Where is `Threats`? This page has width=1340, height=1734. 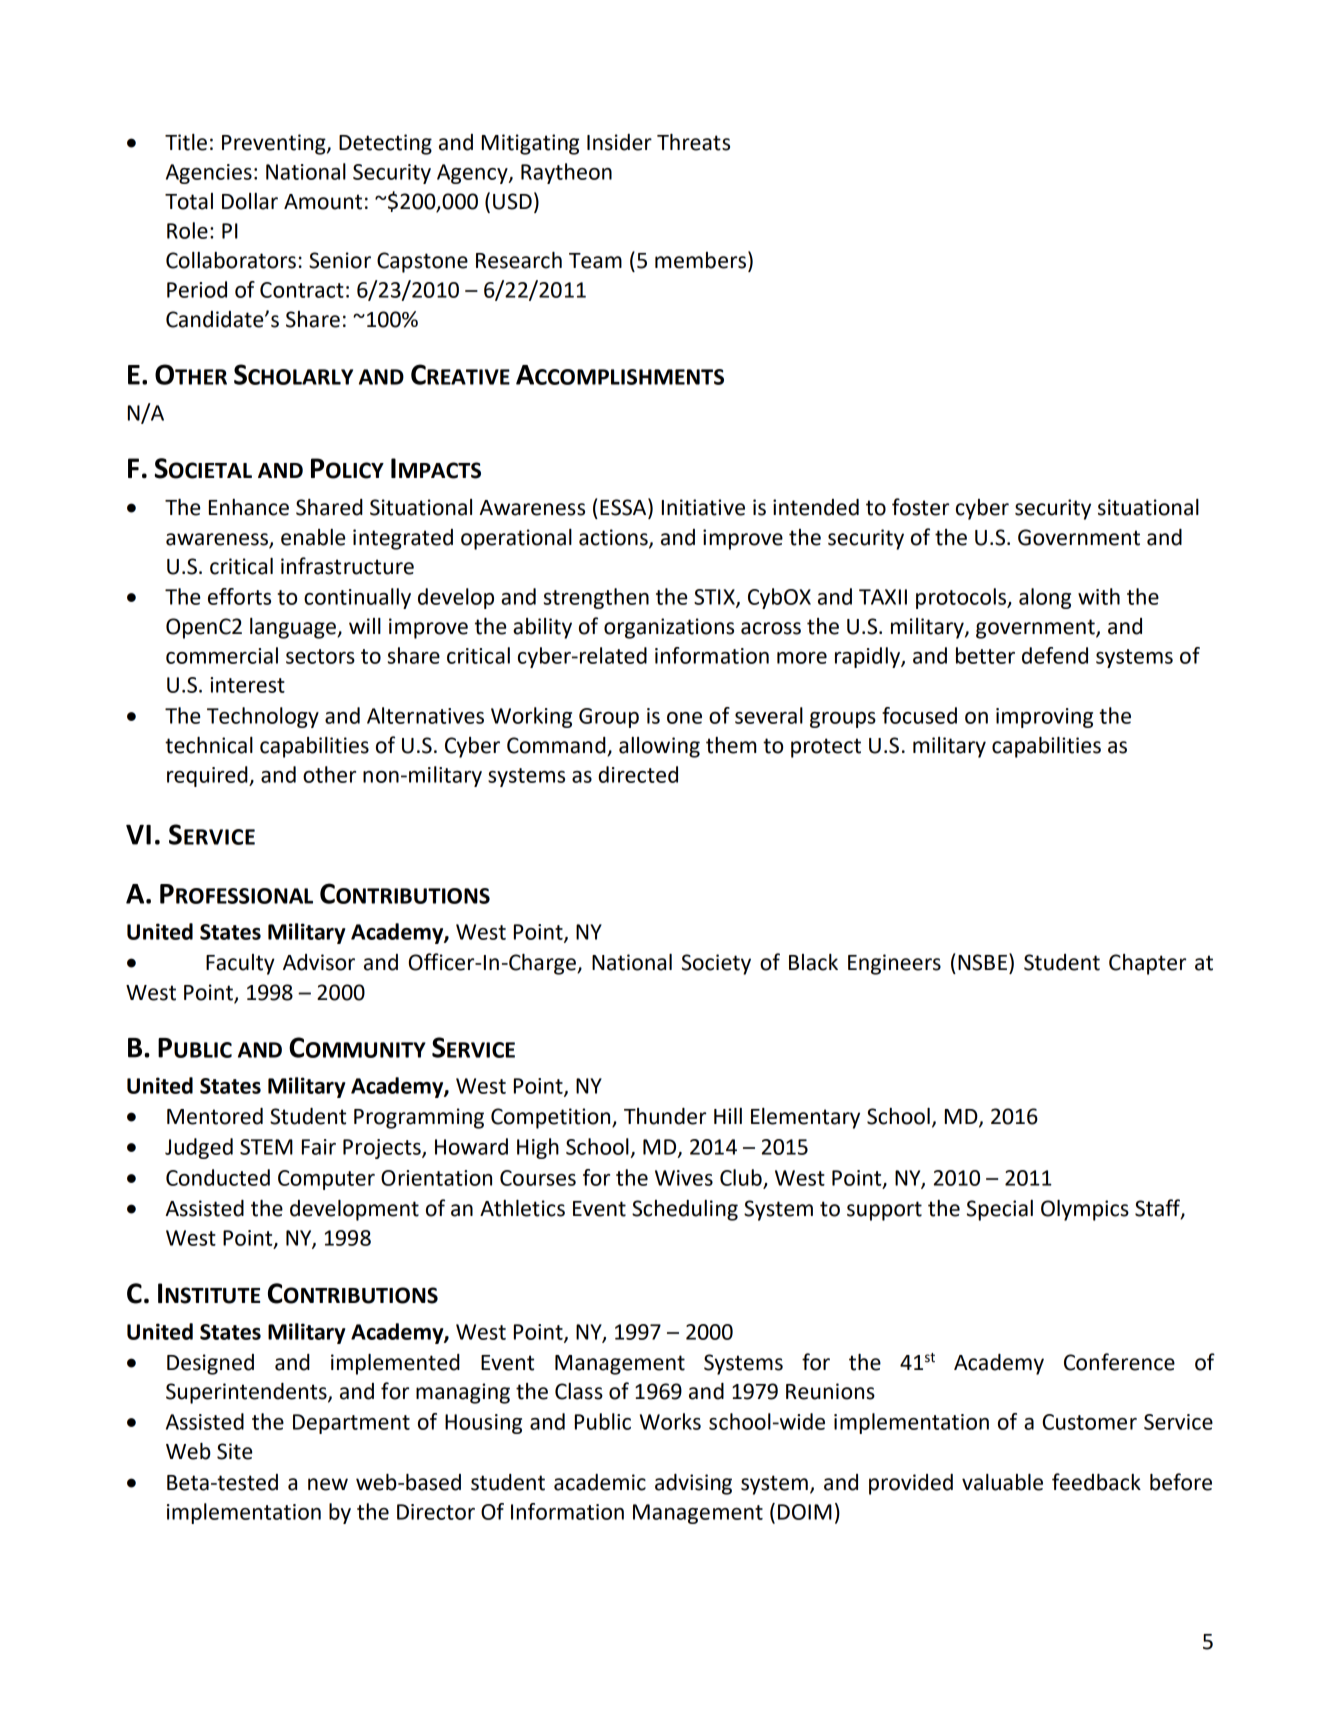 Threats is located at coordinates (693, 142).
